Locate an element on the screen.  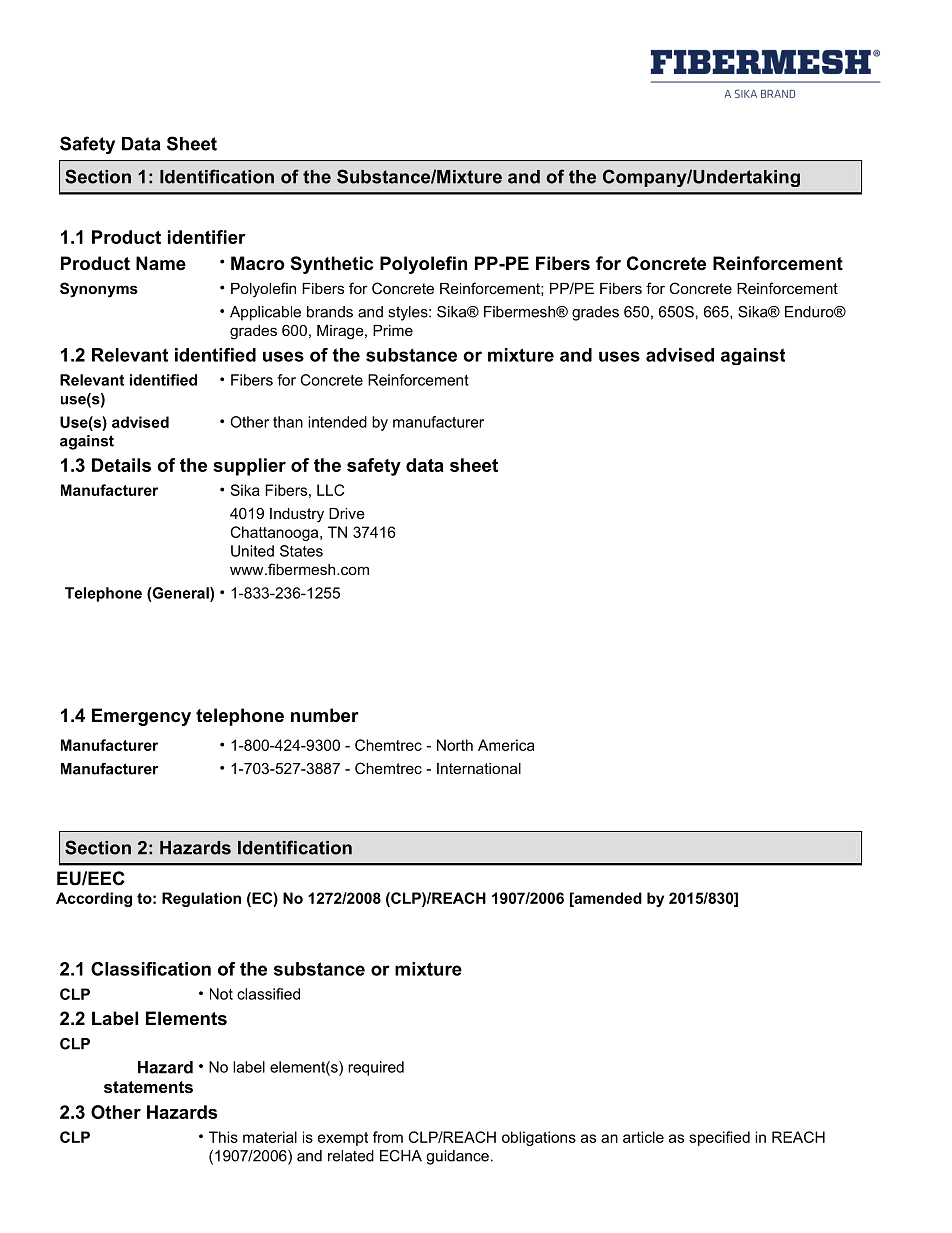
United is located at coordinates (252, 551).
